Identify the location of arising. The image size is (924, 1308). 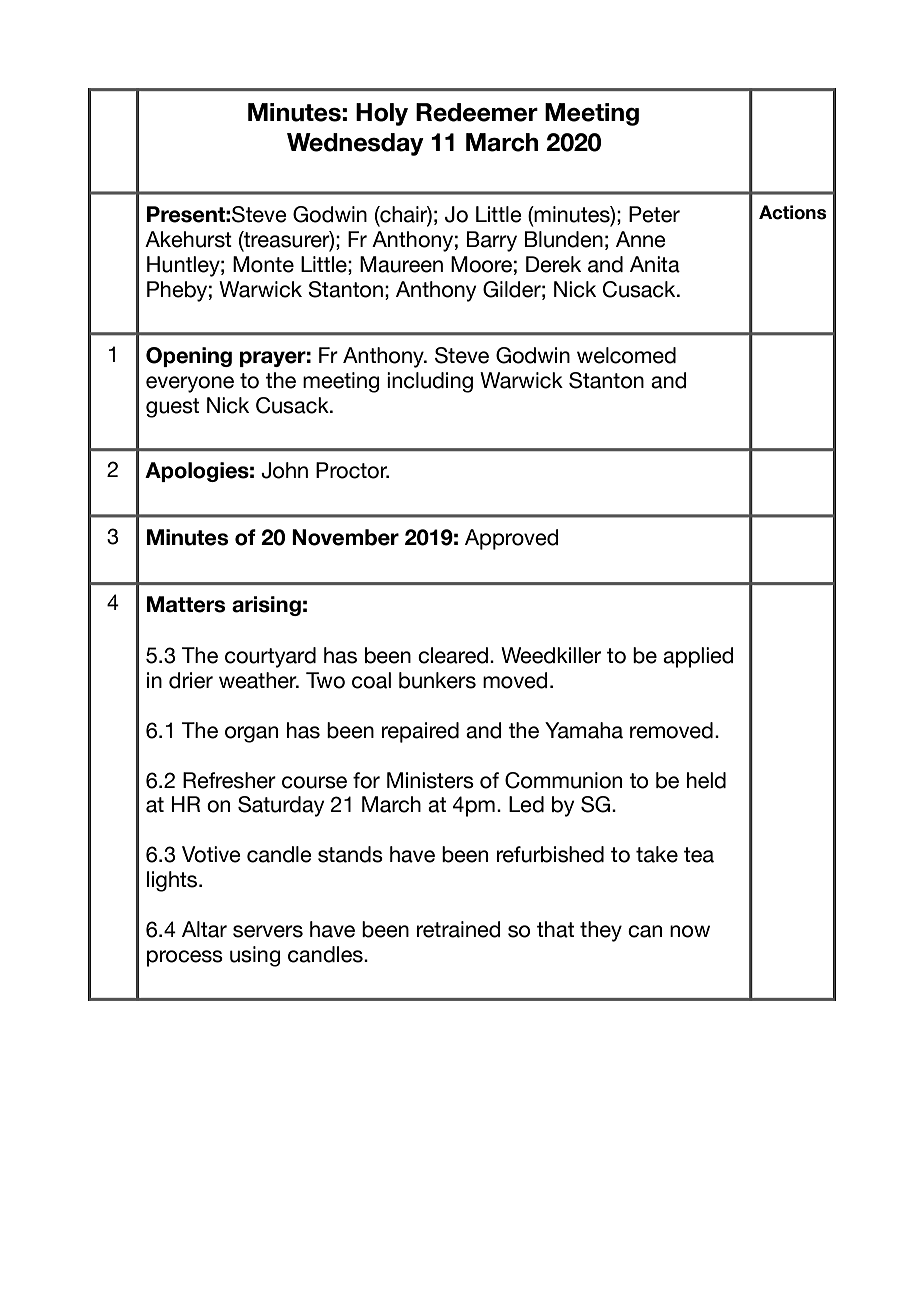
(266, 606).
